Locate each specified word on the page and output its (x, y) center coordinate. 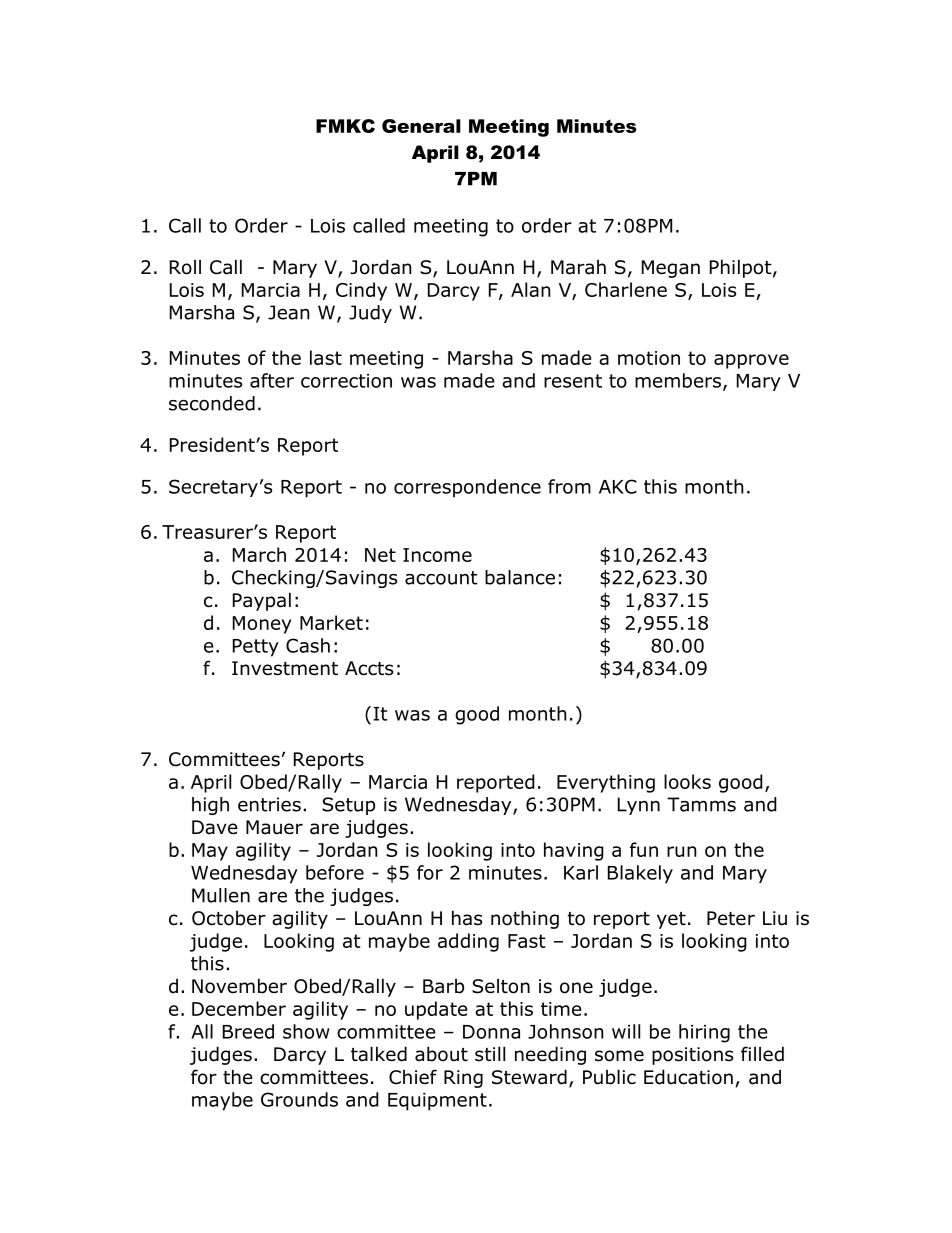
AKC (618, 486)
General (421, 126)
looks (687, 781)
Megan (671, 269)
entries (269, 804)
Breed (248, 1031)
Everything (606, 783)
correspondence (467, 488)
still (490, 1054)
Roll (185, 267)
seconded (212, 403)
